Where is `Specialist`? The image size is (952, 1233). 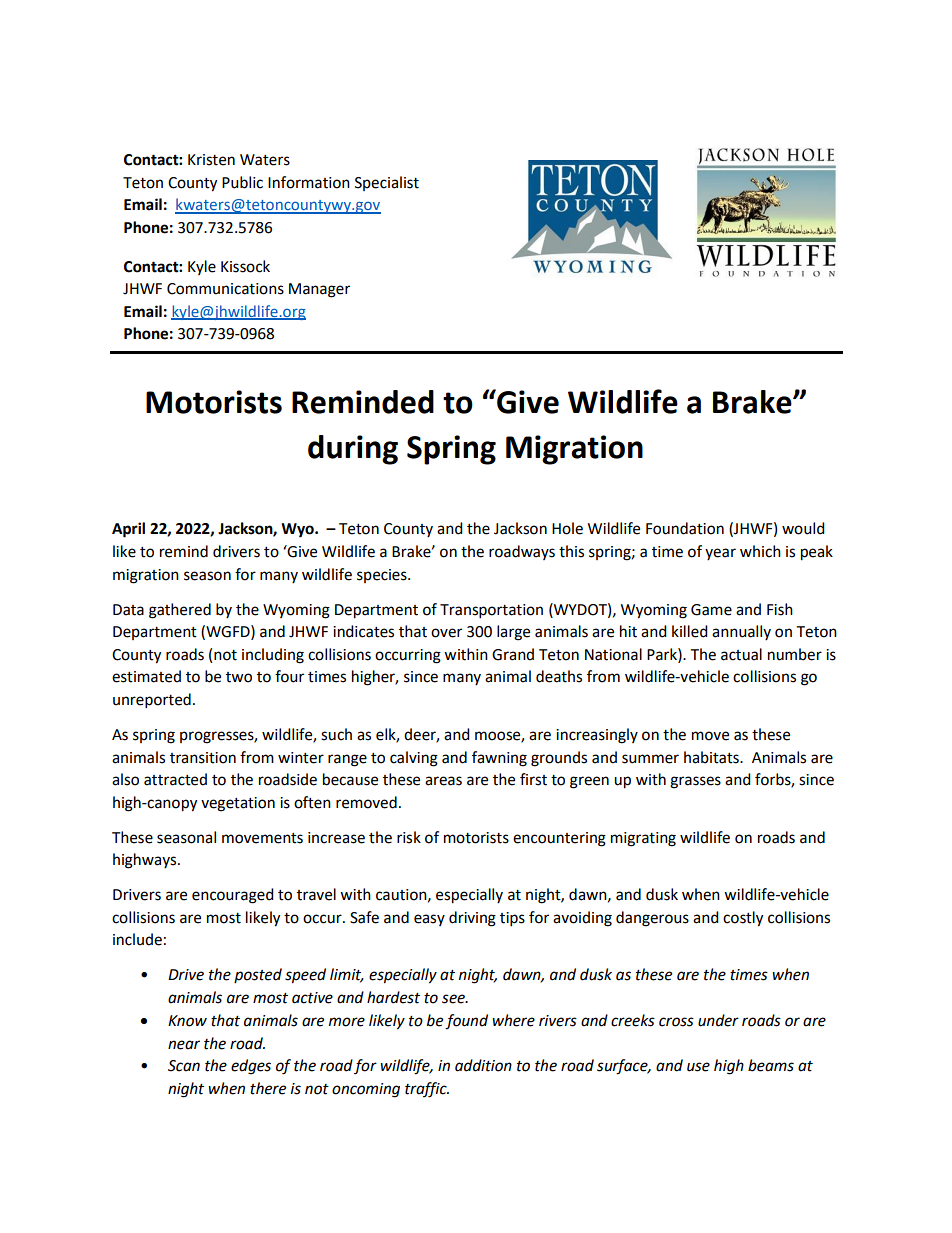
Specialist is located at coordinates (387, 183).
